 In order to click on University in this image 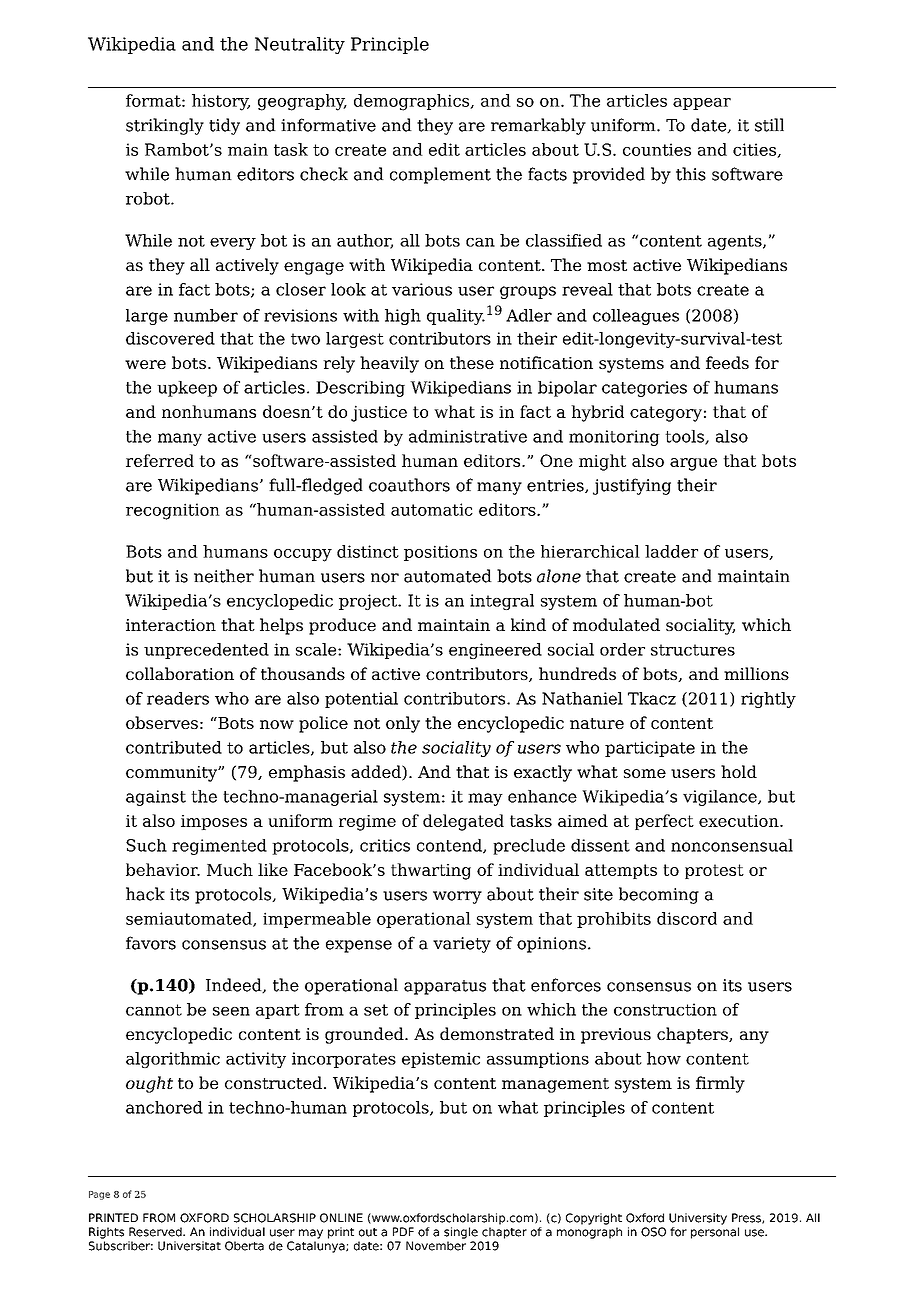, I will do `click(698, 1219)`.
